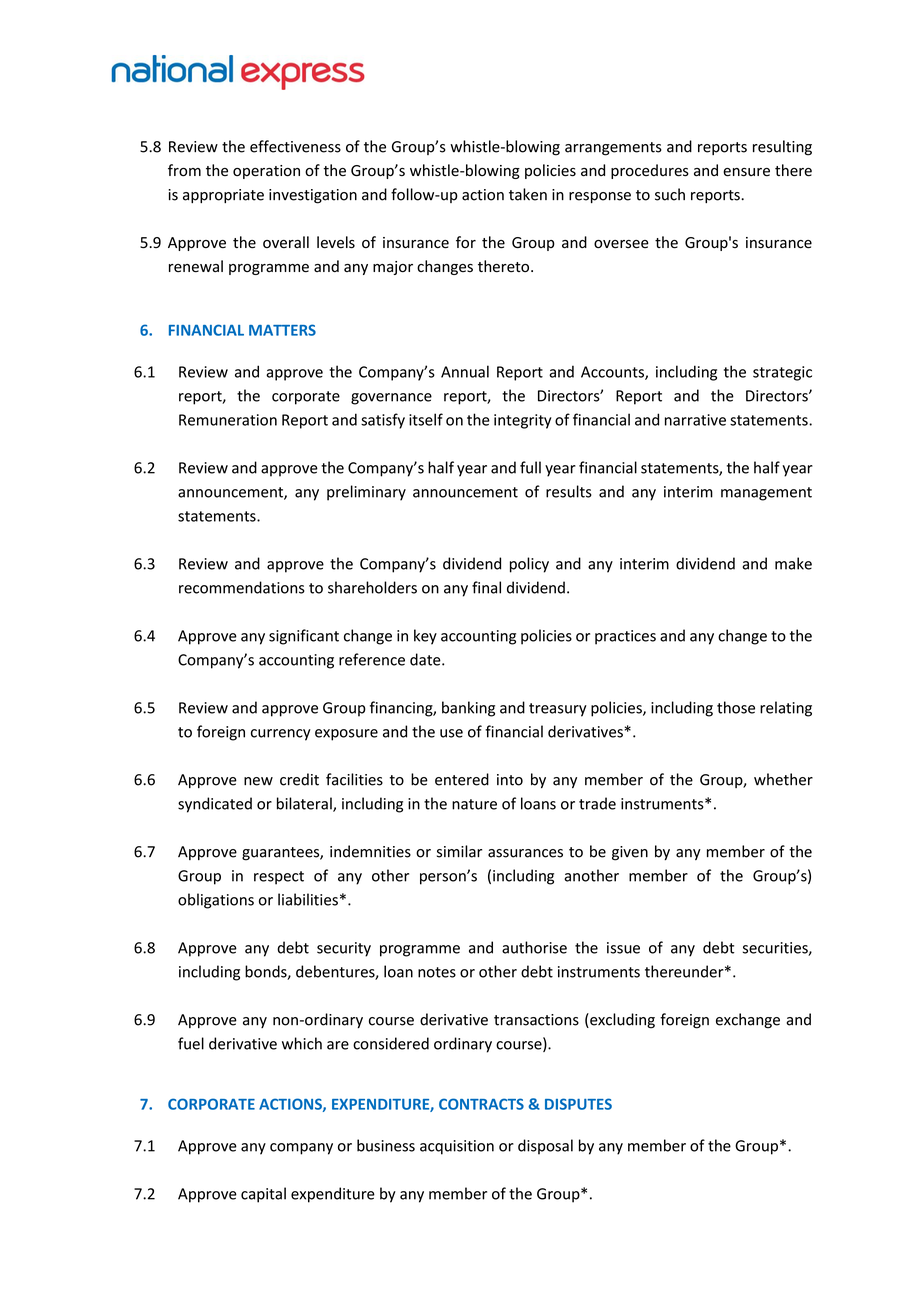  What do you see at coordinates (528, 194) in the screenshot?
I see `taken` at bounding box center [528, 194].
